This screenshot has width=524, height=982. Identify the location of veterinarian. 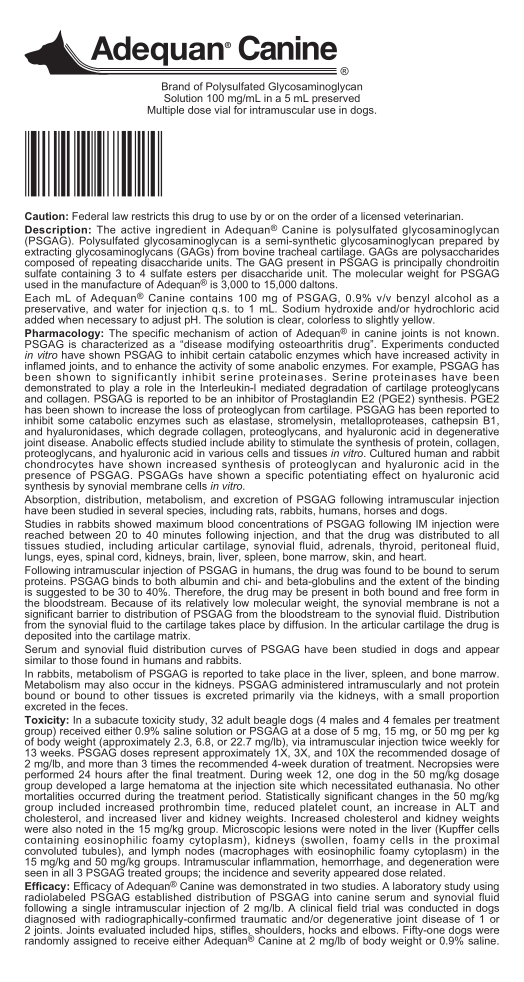
(433, 216).
